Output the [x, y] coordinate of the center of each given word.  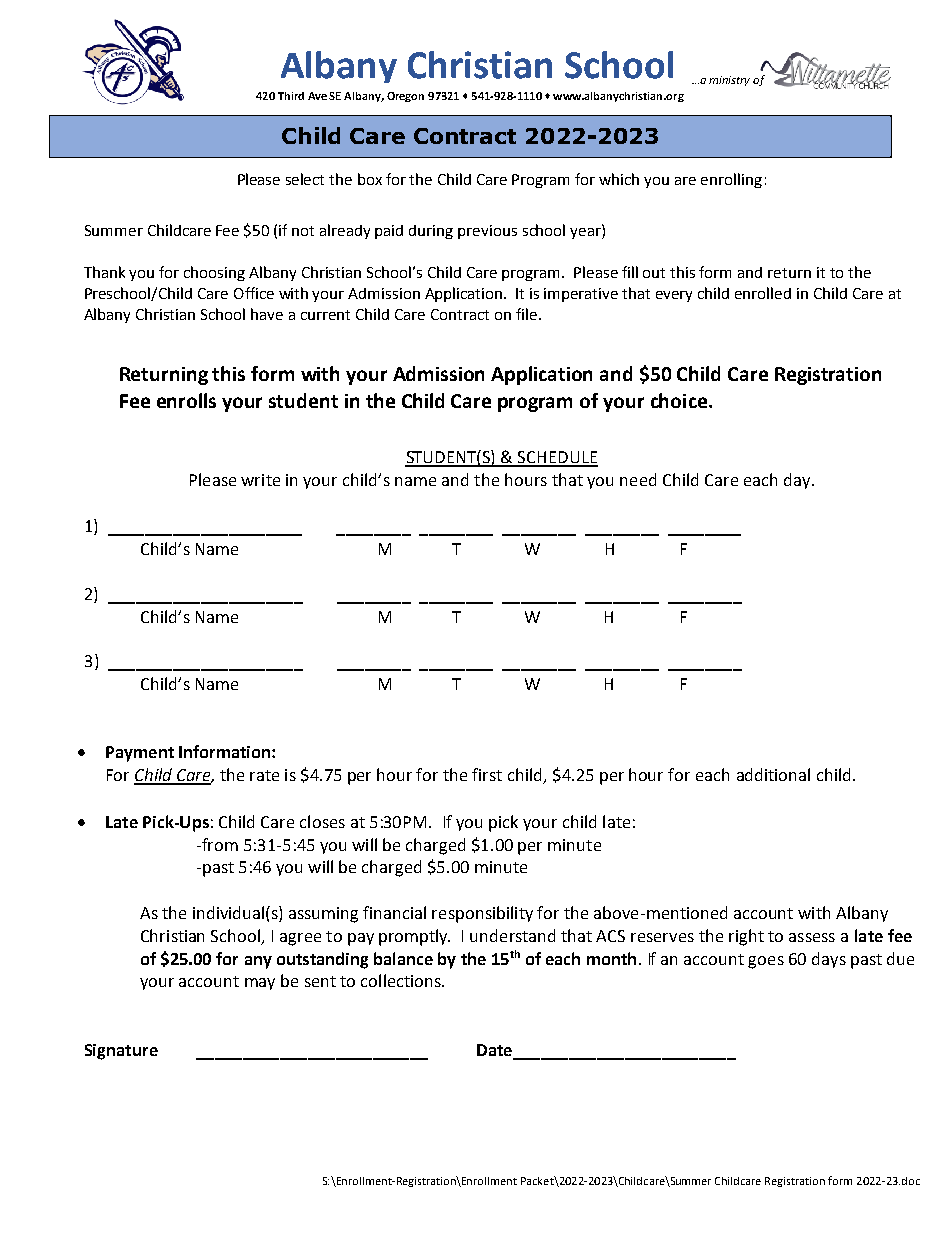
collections [402, 980]
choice [679, 400]
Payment [140, 754]
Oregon [405, 97]
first [487, 774]
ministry [729, 81]
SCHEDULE [557, 458]
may [260, 984]
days [829, 960]
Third [291, 96]
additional [773, 774]
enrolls [186, 400]
